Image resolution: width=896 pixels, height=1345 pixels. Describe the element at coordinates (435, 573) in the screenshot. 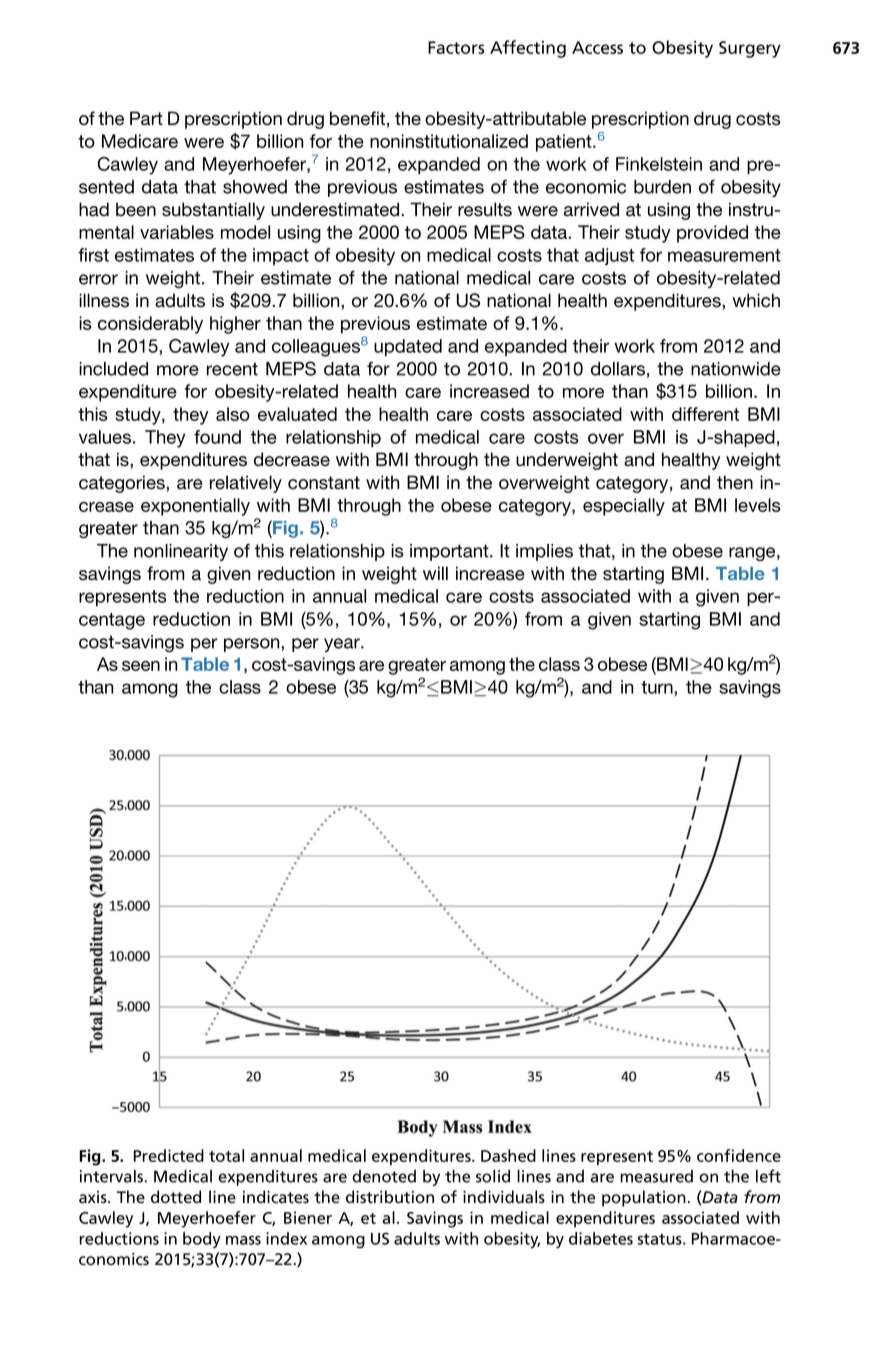

I see `will` at that location.
